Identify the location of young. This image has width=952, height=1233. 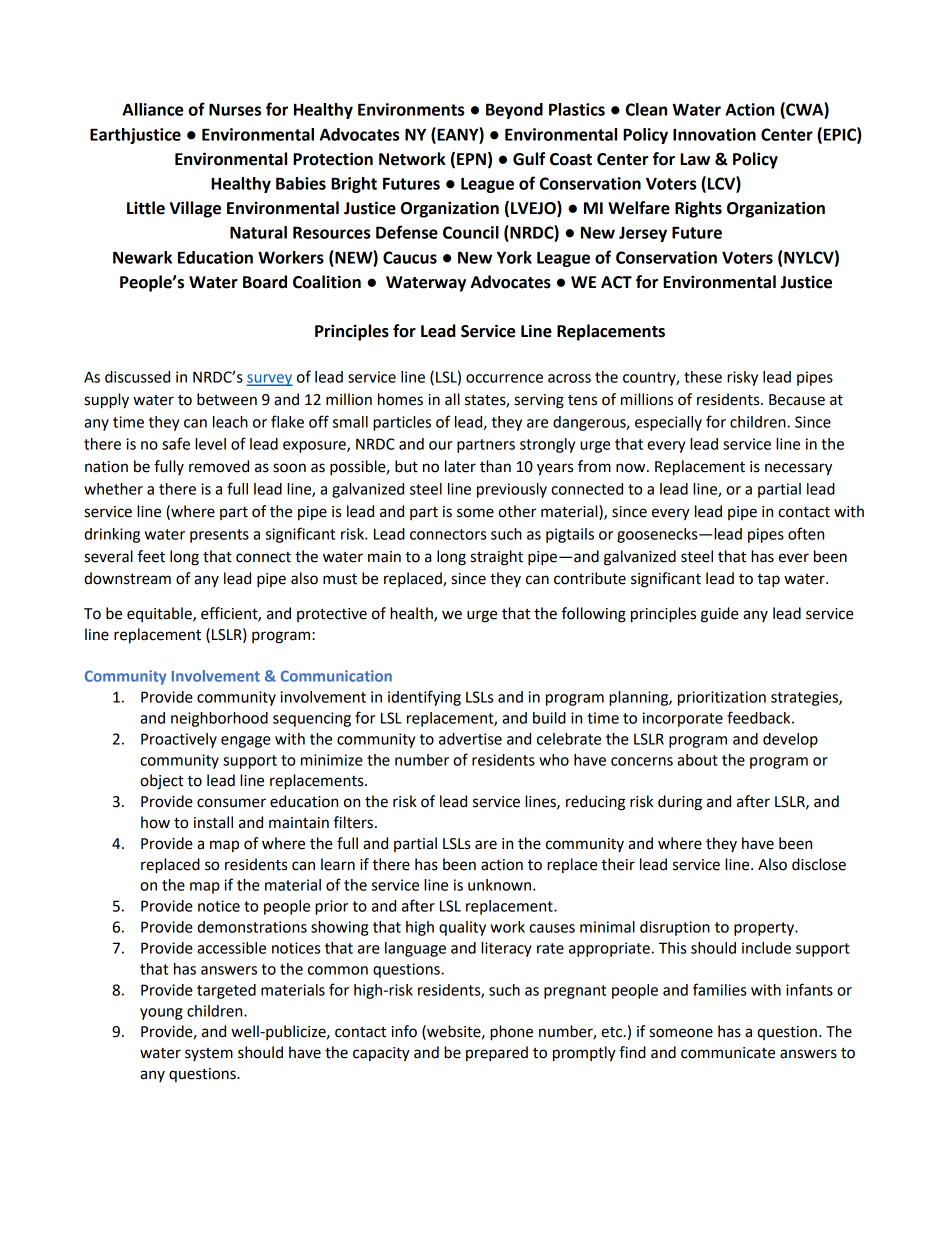
(161, 1014).
